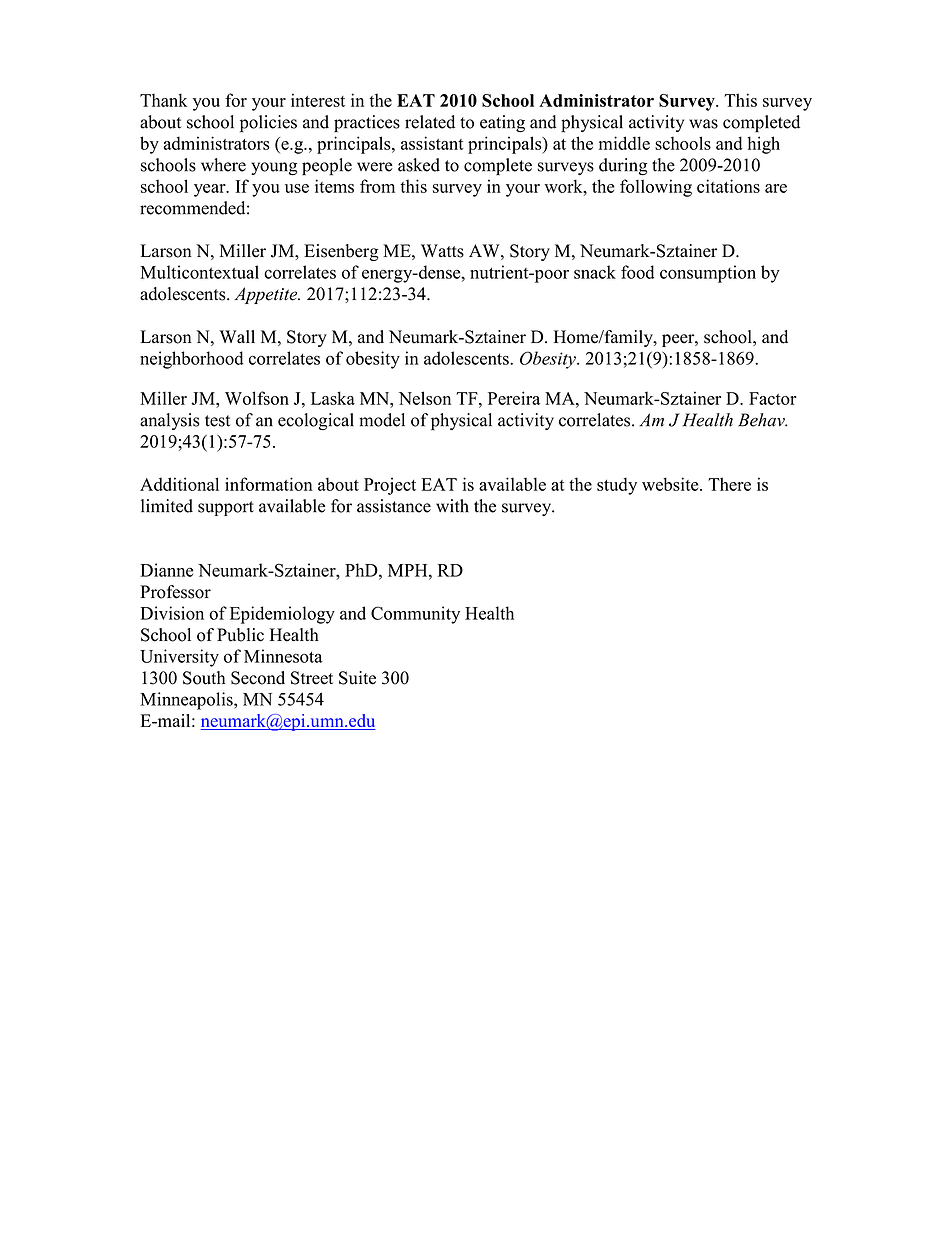 The height and width of the document is (1233, 952). I want to click on was, so click(703, 124).
